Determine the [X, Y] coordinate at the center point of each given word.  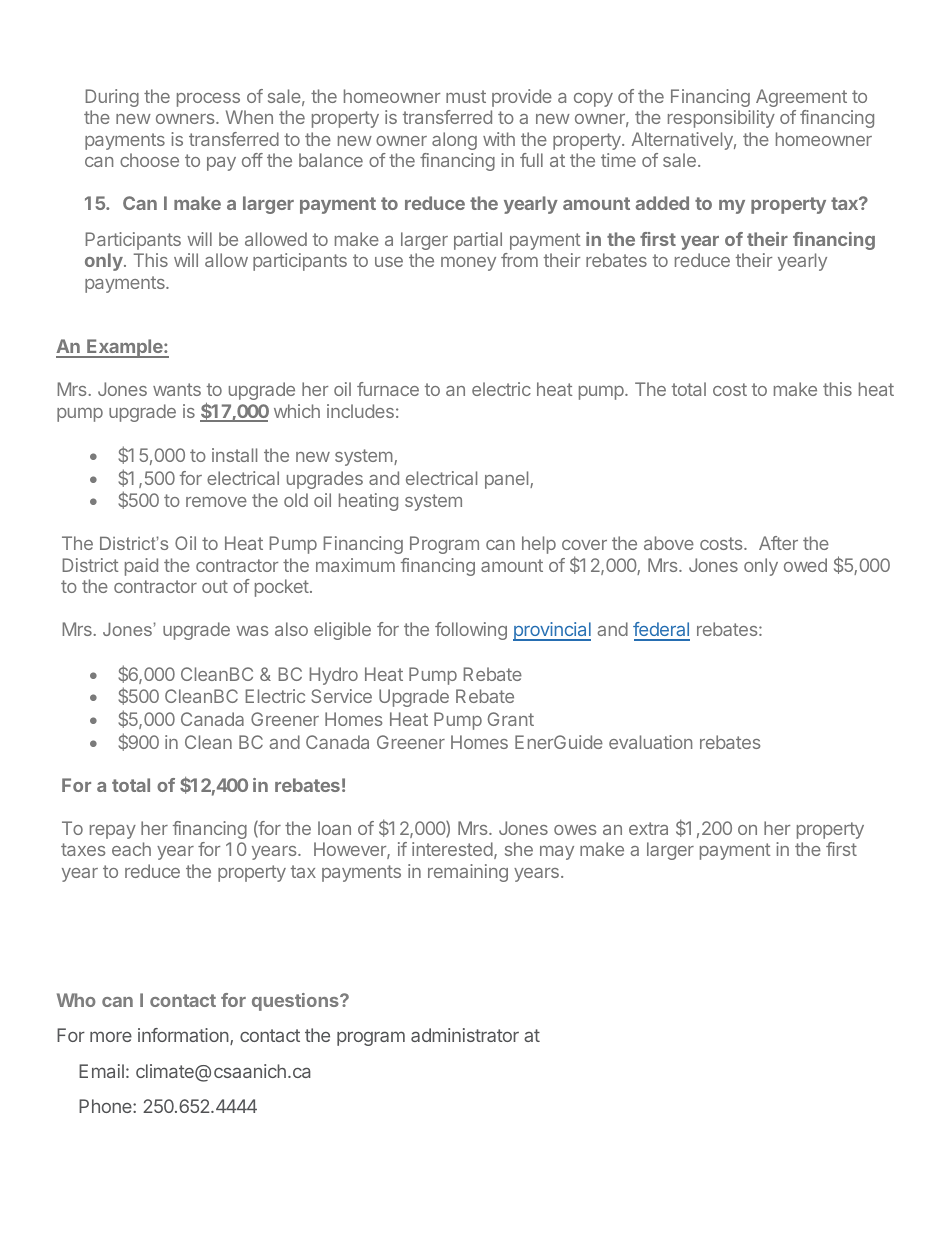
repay [113, 832]
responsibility [721, 119]
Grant [511, 719]
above [669, 543]
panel [508, 480]
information [183, 1035]
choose [149, 160]
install [234, 455]
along [454, 141]
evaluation [650, 742]
